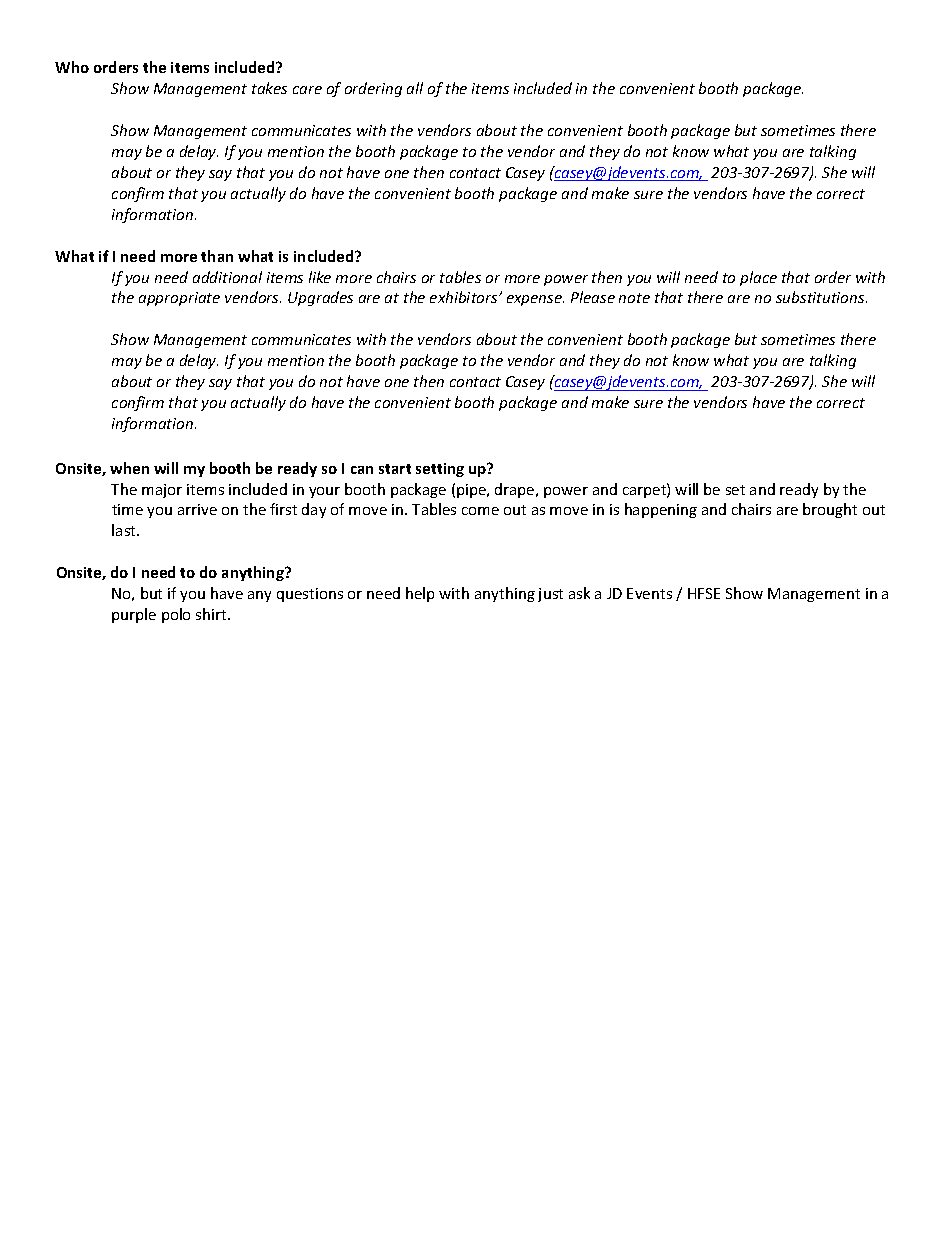  I want to click on happening, so click(661, 510).
